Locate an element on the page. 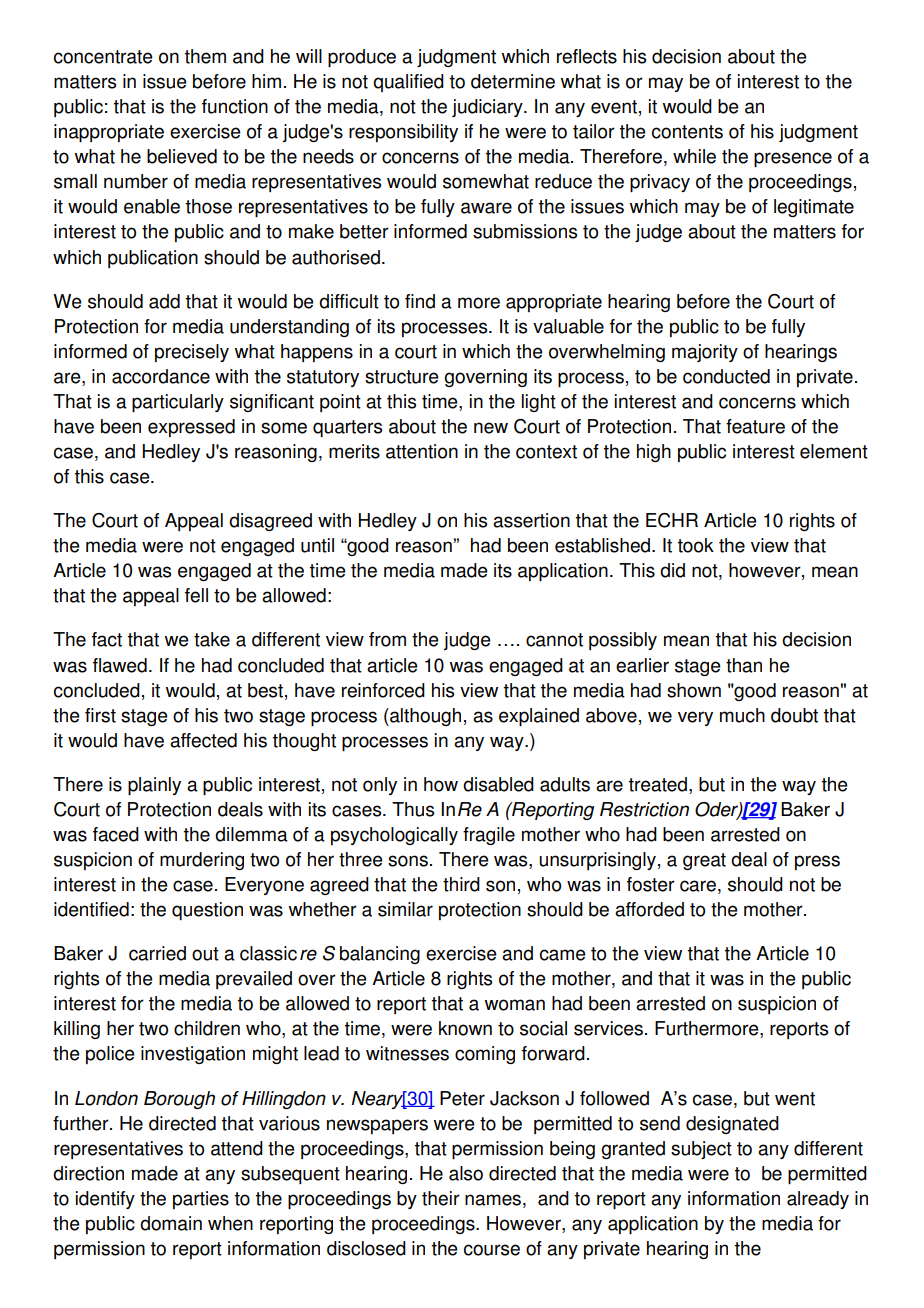  carried is located at coordinates (157, 953).
